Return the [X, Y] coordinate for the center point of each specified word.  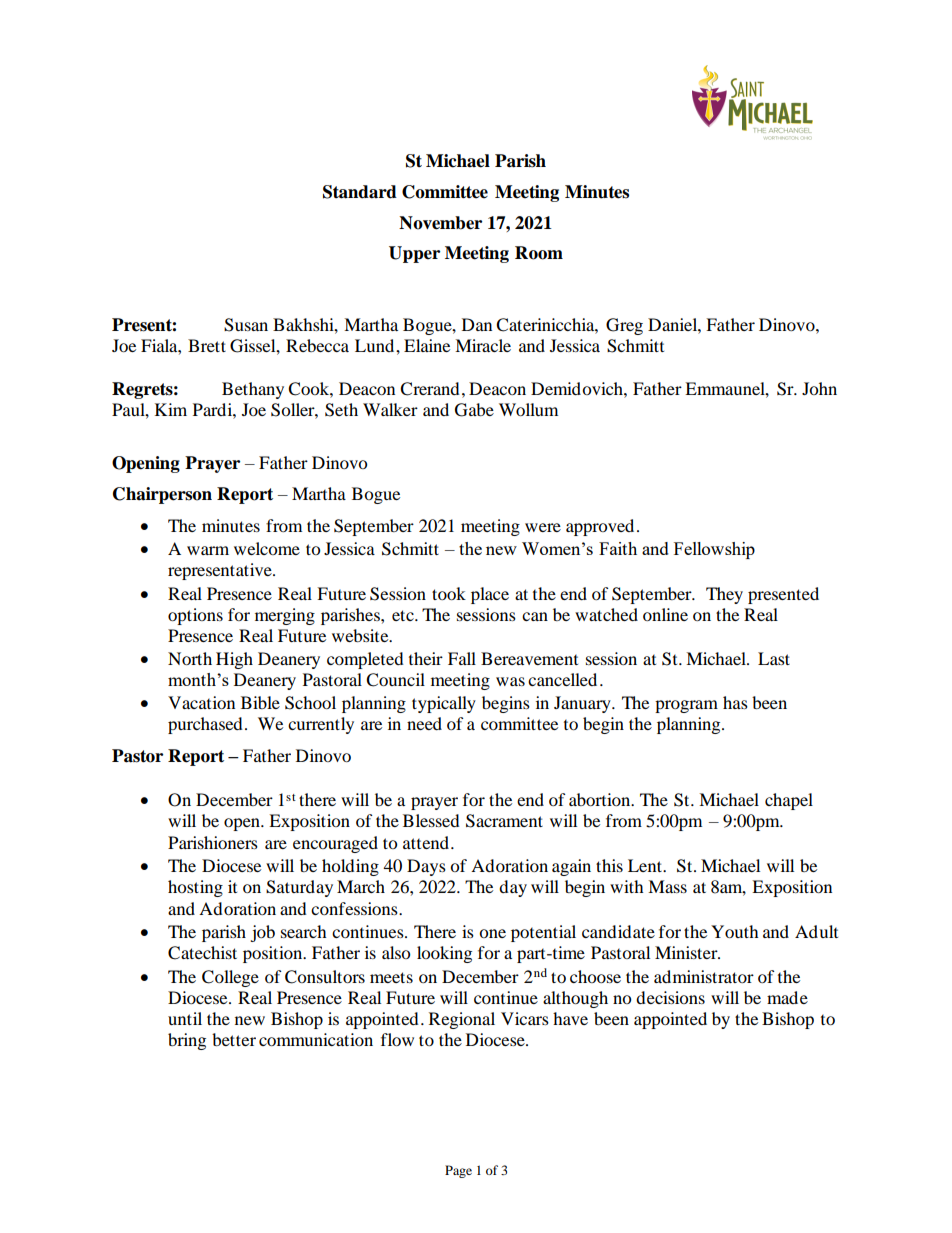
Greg [624, 326]
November [440, 223]
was [510, 681]
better [234, 1039]
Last [774, 658]
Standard [360, 192]
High [234, 660]
